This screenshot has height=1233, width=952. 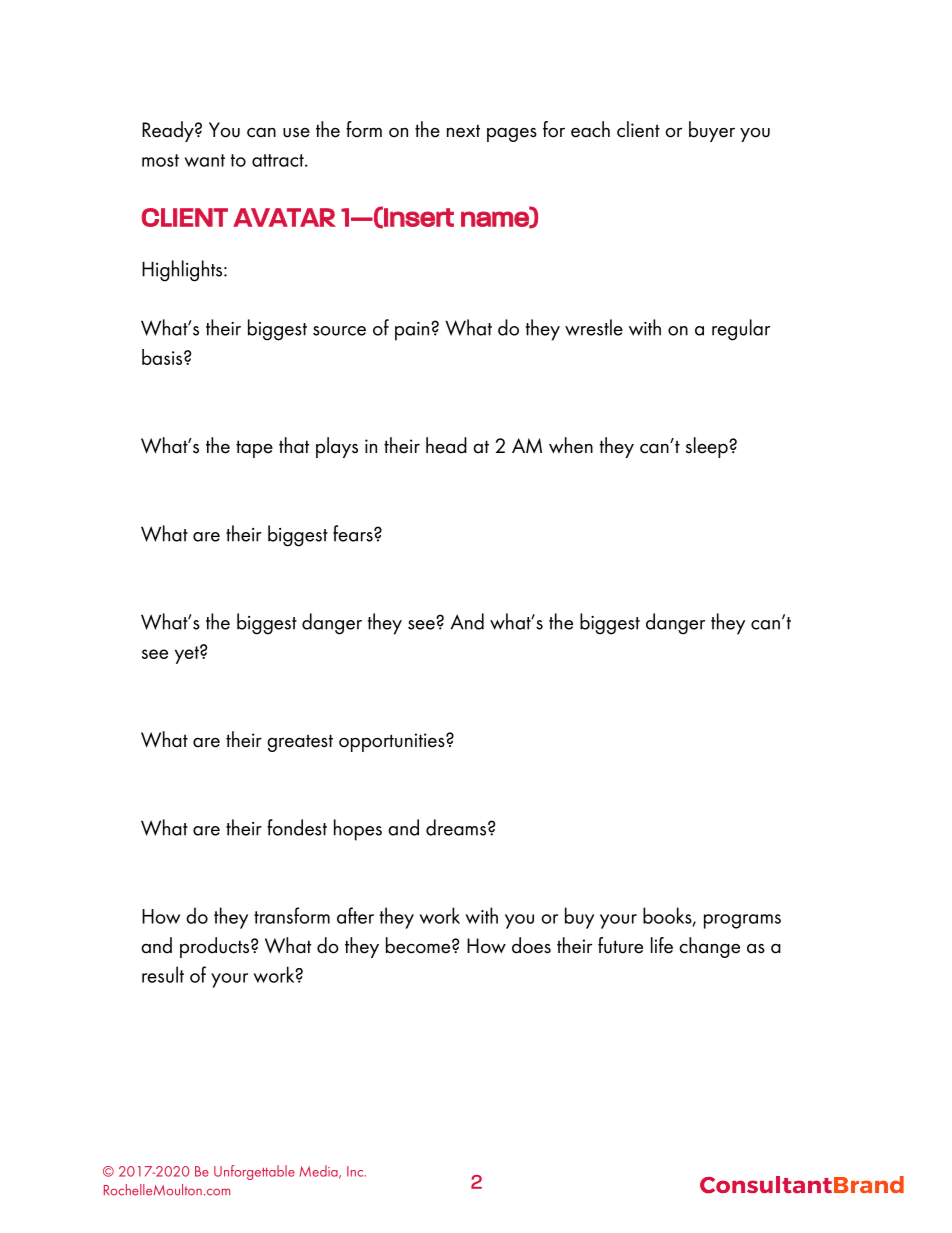 What do you see at coordinates (571, 445) in the screenshot?
I see `when` at bounding box center [571, 445].
